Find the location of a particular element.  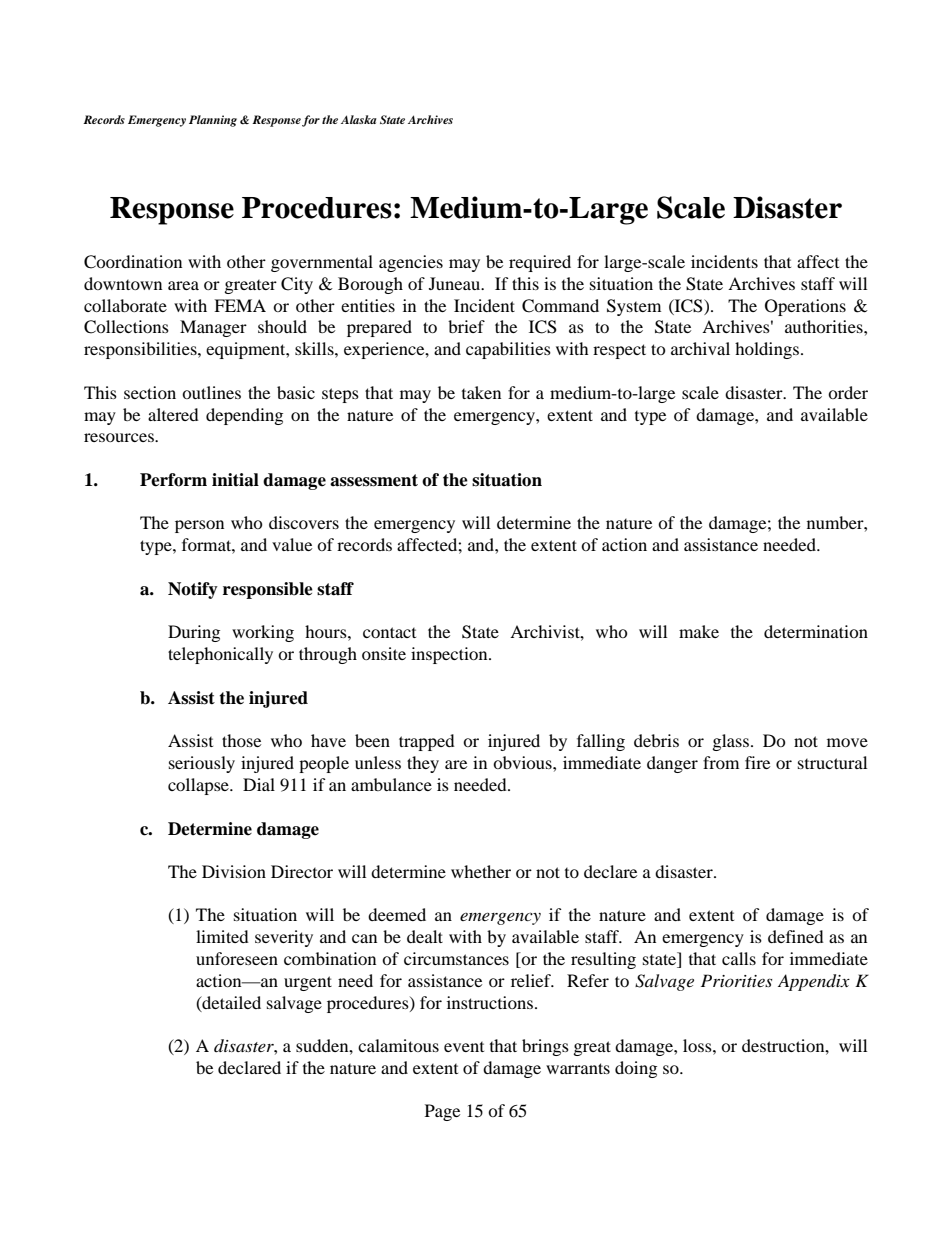

Planning is located at coordinates (213, 121).
